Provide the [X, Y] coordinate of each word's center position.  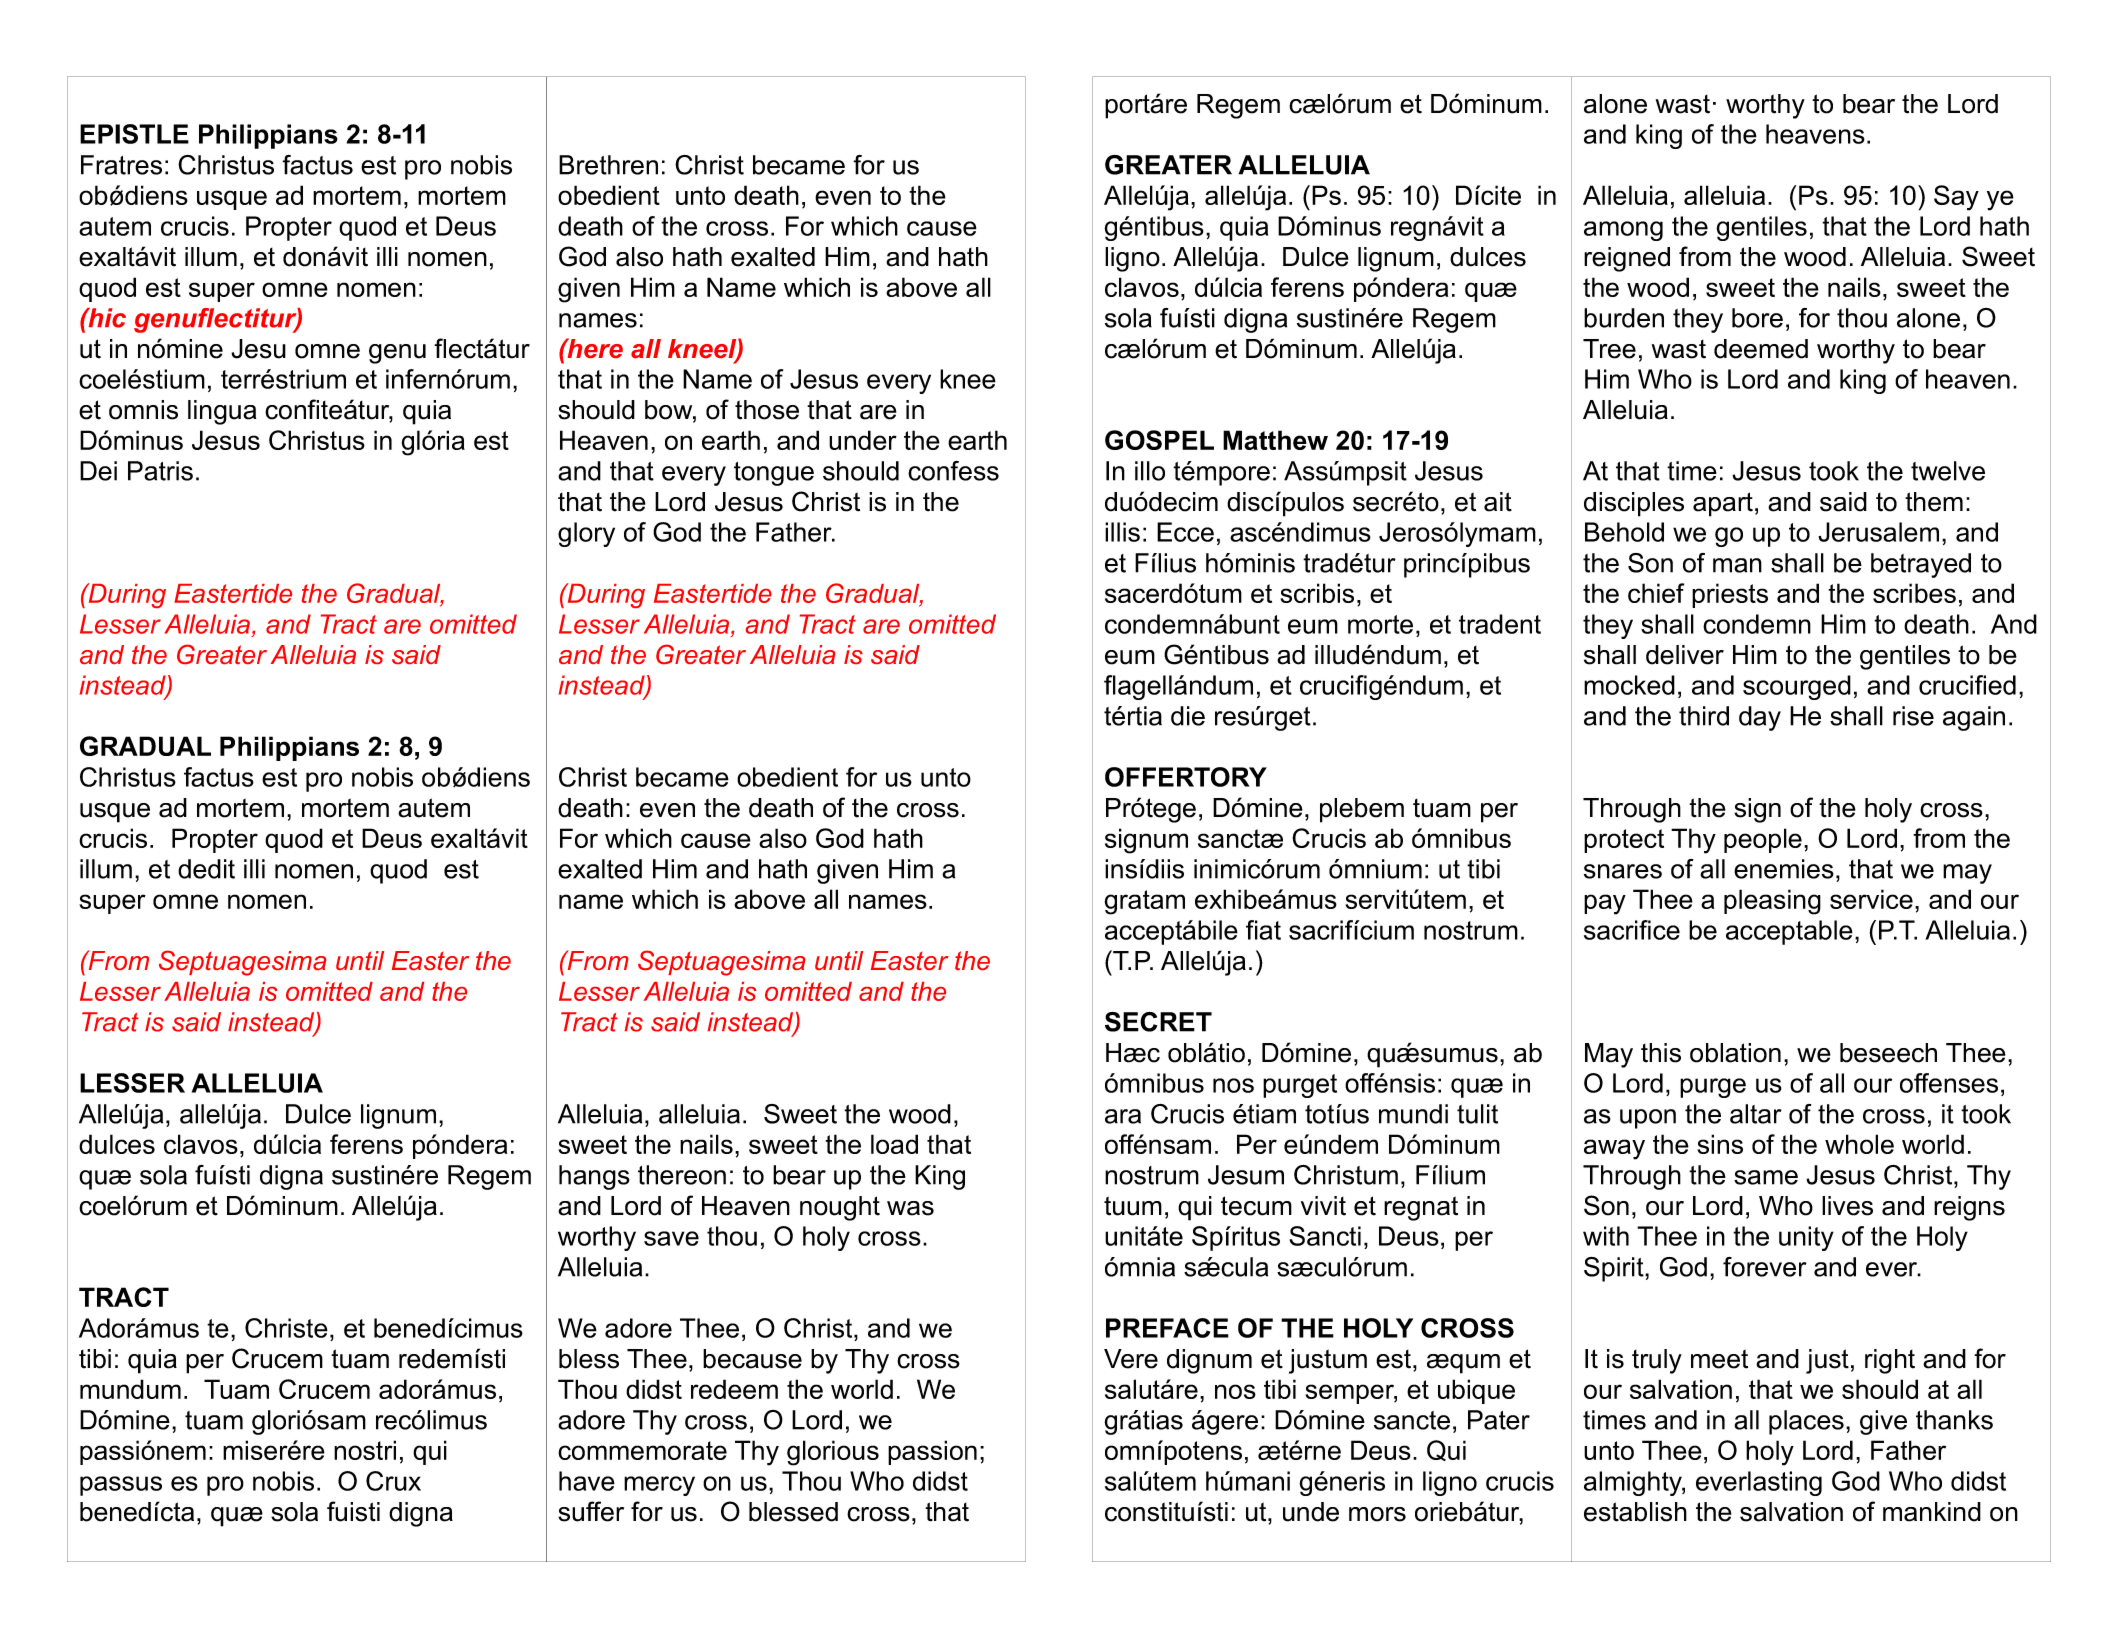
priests [1730, 595]
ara [1123, 1116]
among [1623, 231]
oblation [1735, 1053]
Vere [1131, 1359]
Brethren [608, 165]
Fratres [121, 165]
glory [586, 534]
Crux [393, 1481]
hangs [594, 1177]
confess [953, 471]
